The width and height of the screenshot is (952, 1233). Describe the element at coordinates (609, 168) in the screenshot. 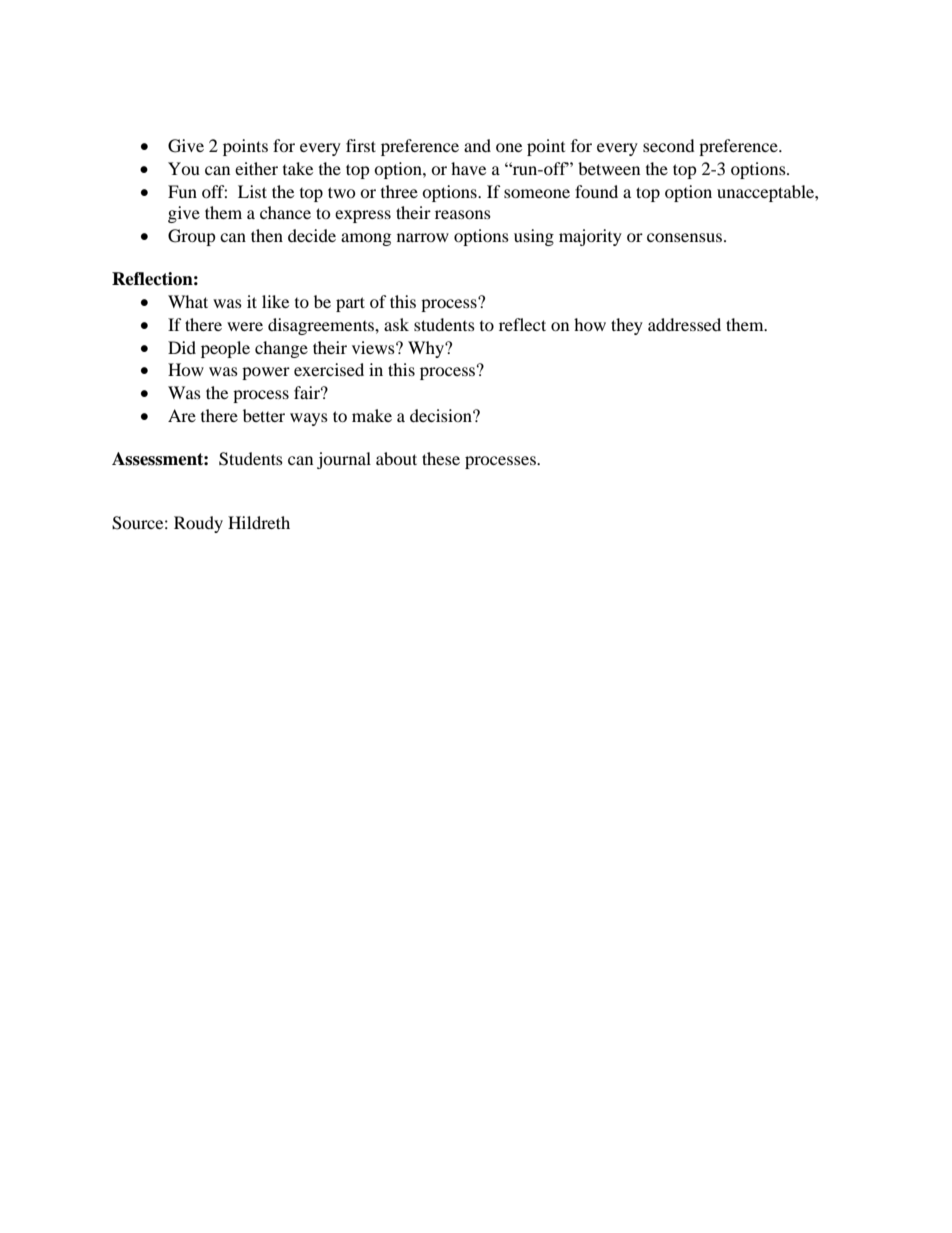

I see `between` at that location.
